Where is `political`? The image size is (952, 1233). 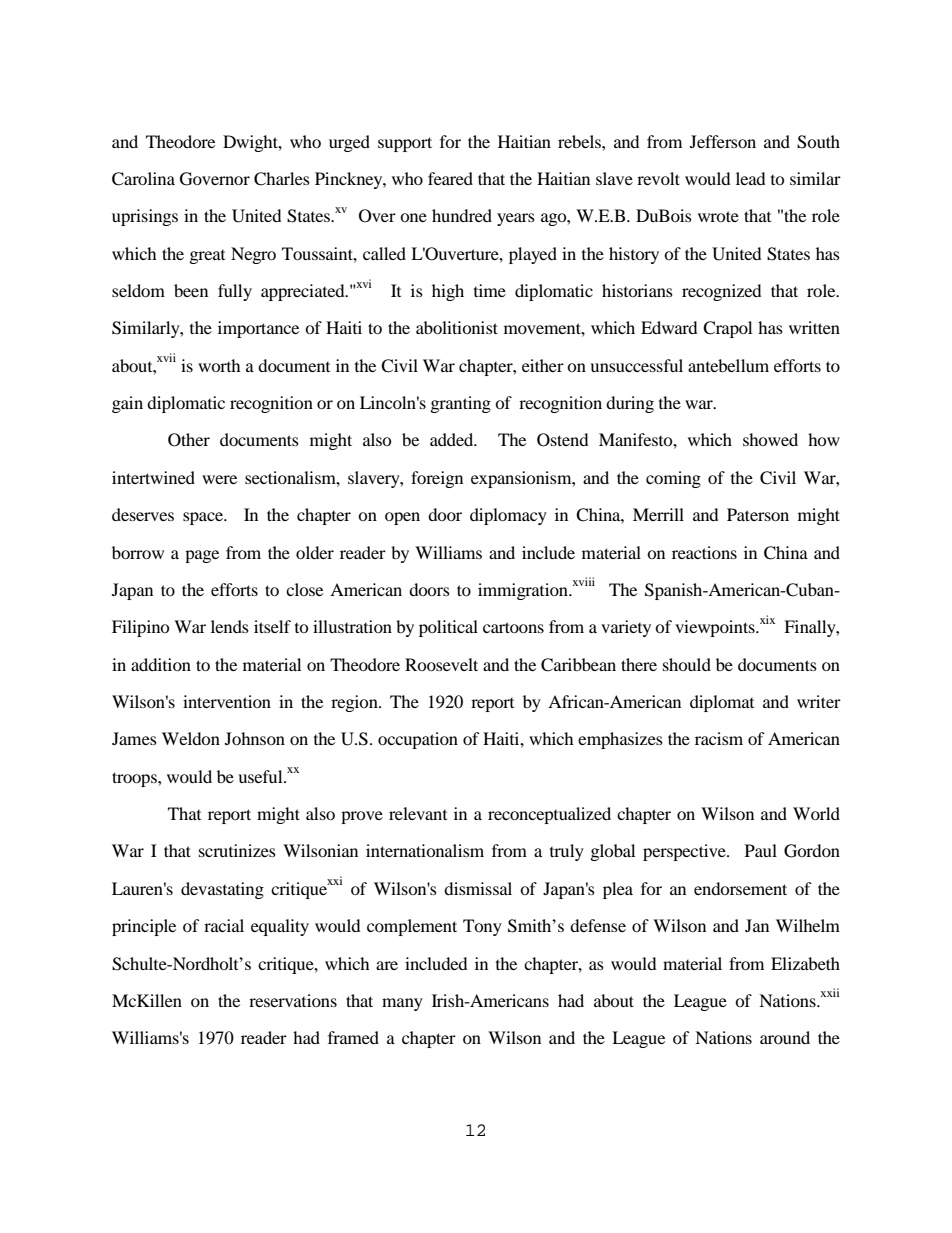
political is located at coordinates (448, 628).
